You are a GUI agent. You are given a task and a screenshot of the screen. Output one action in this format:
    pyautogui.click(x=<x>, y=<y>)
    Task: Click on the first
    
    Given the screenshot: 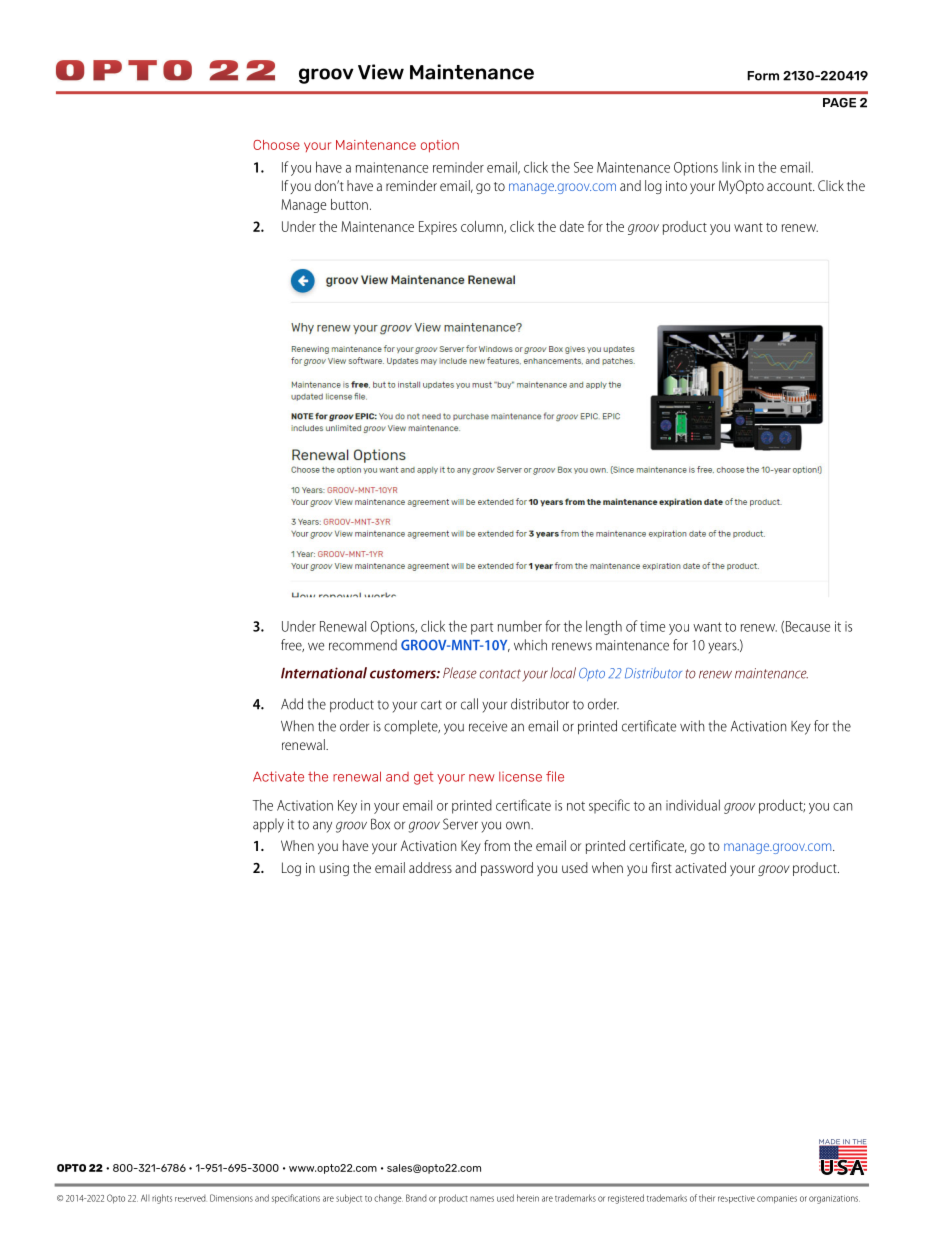 What is the action you would take?
    pyautogui.click(x=661, y=867)
